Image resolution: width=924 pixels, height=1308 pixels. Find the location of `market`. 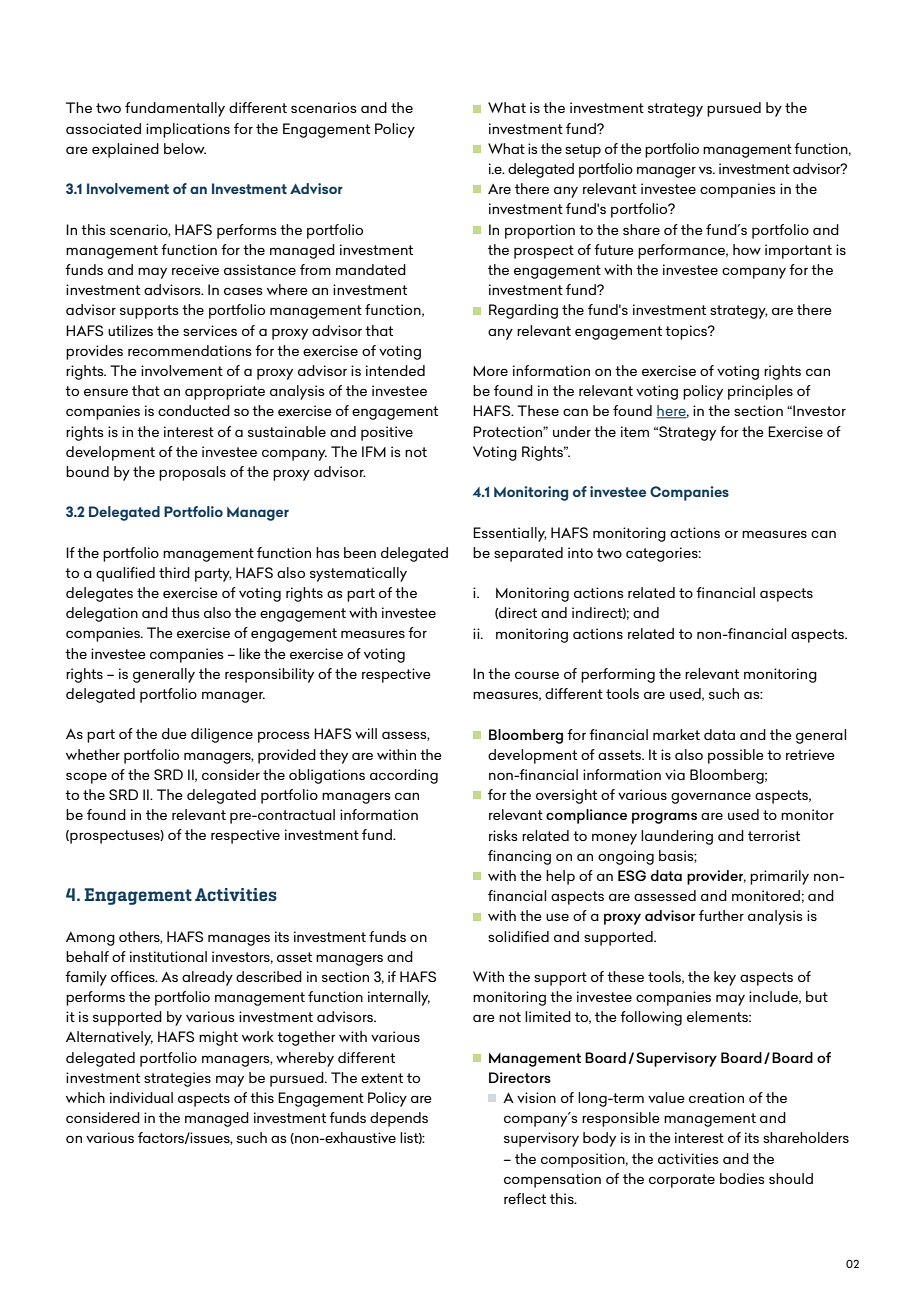

market is located at coordinates (676, 734).
